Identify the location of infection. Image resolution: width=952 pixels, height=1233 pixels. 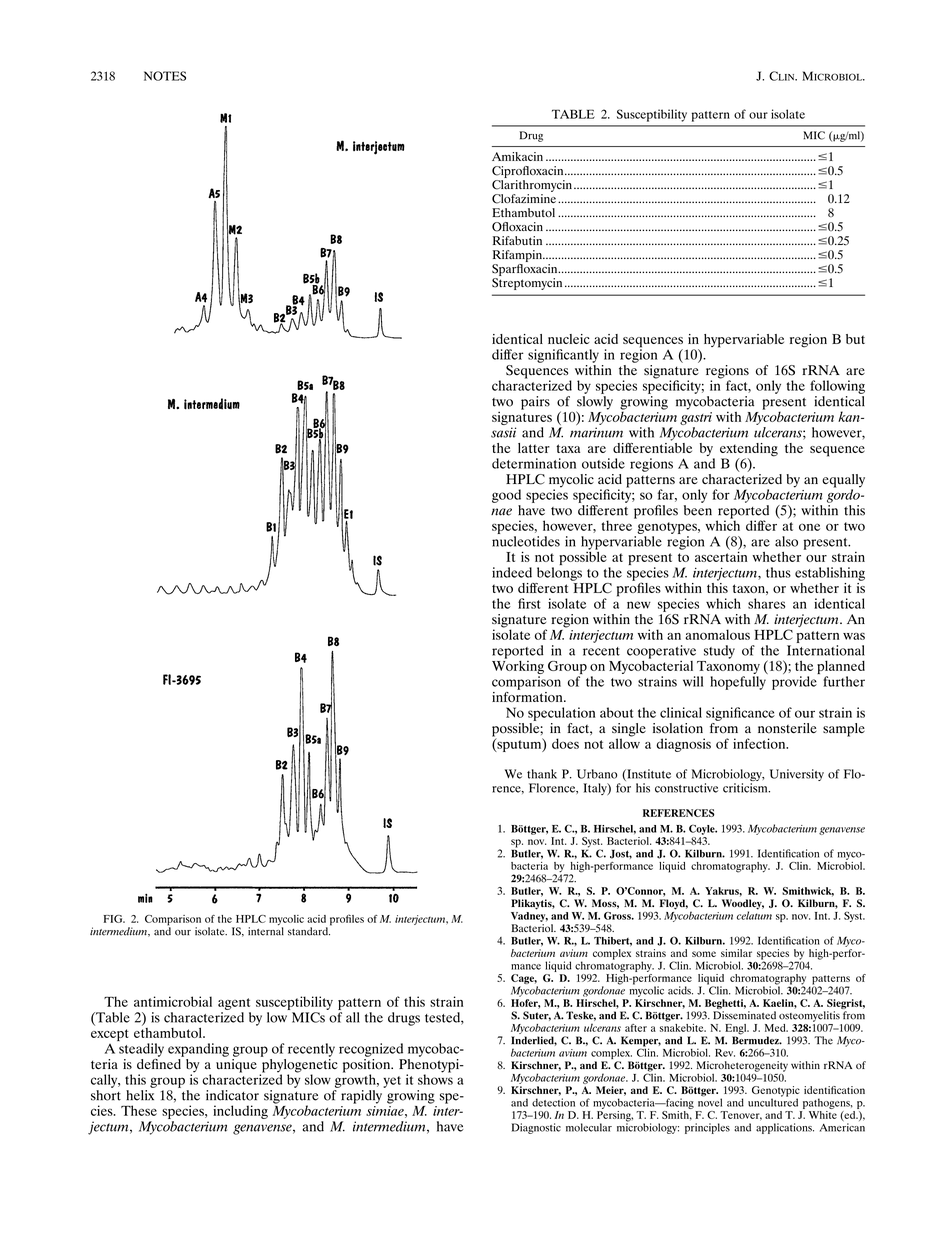
(760, 743).
